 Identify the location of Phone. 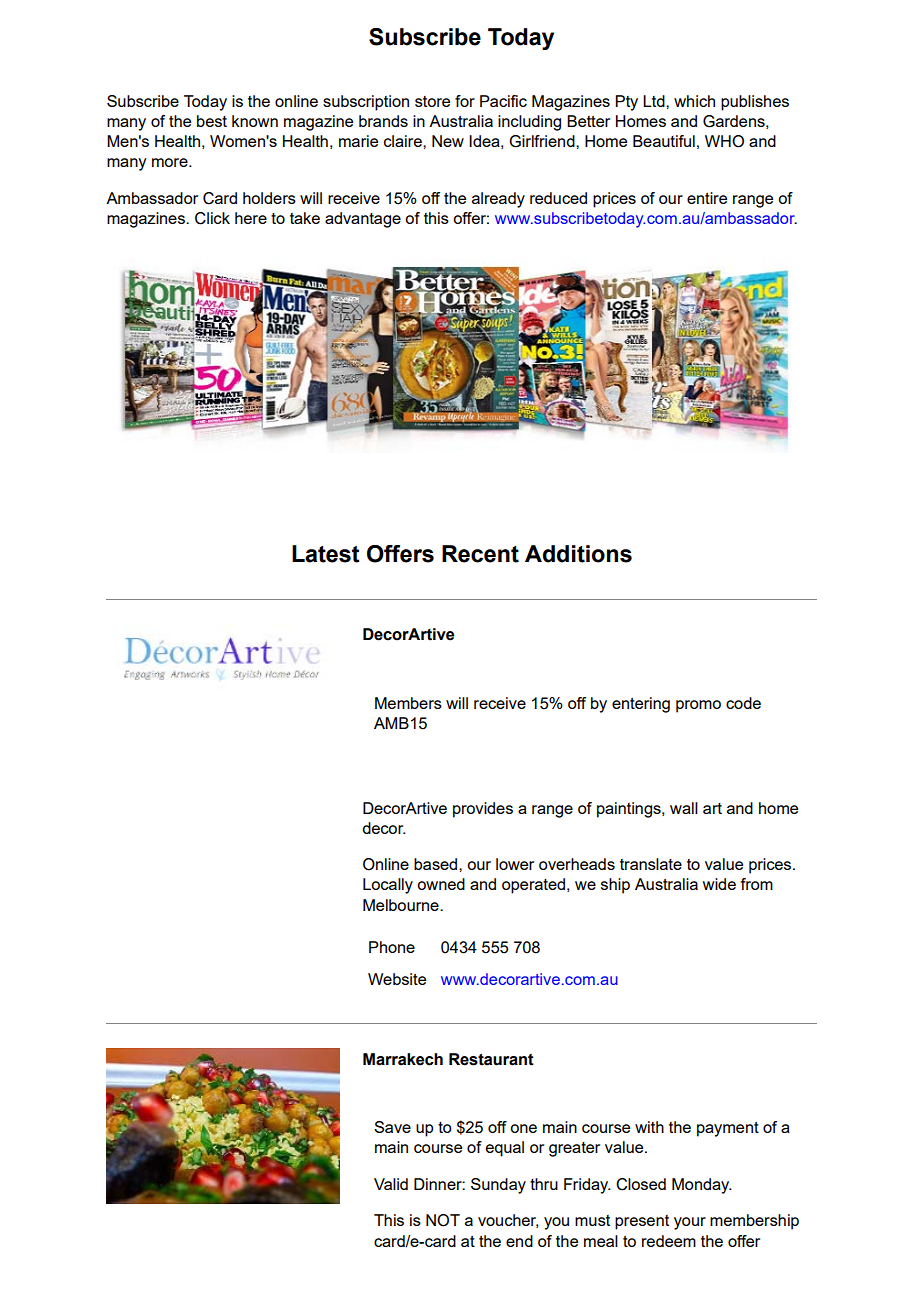
(392, 947).
